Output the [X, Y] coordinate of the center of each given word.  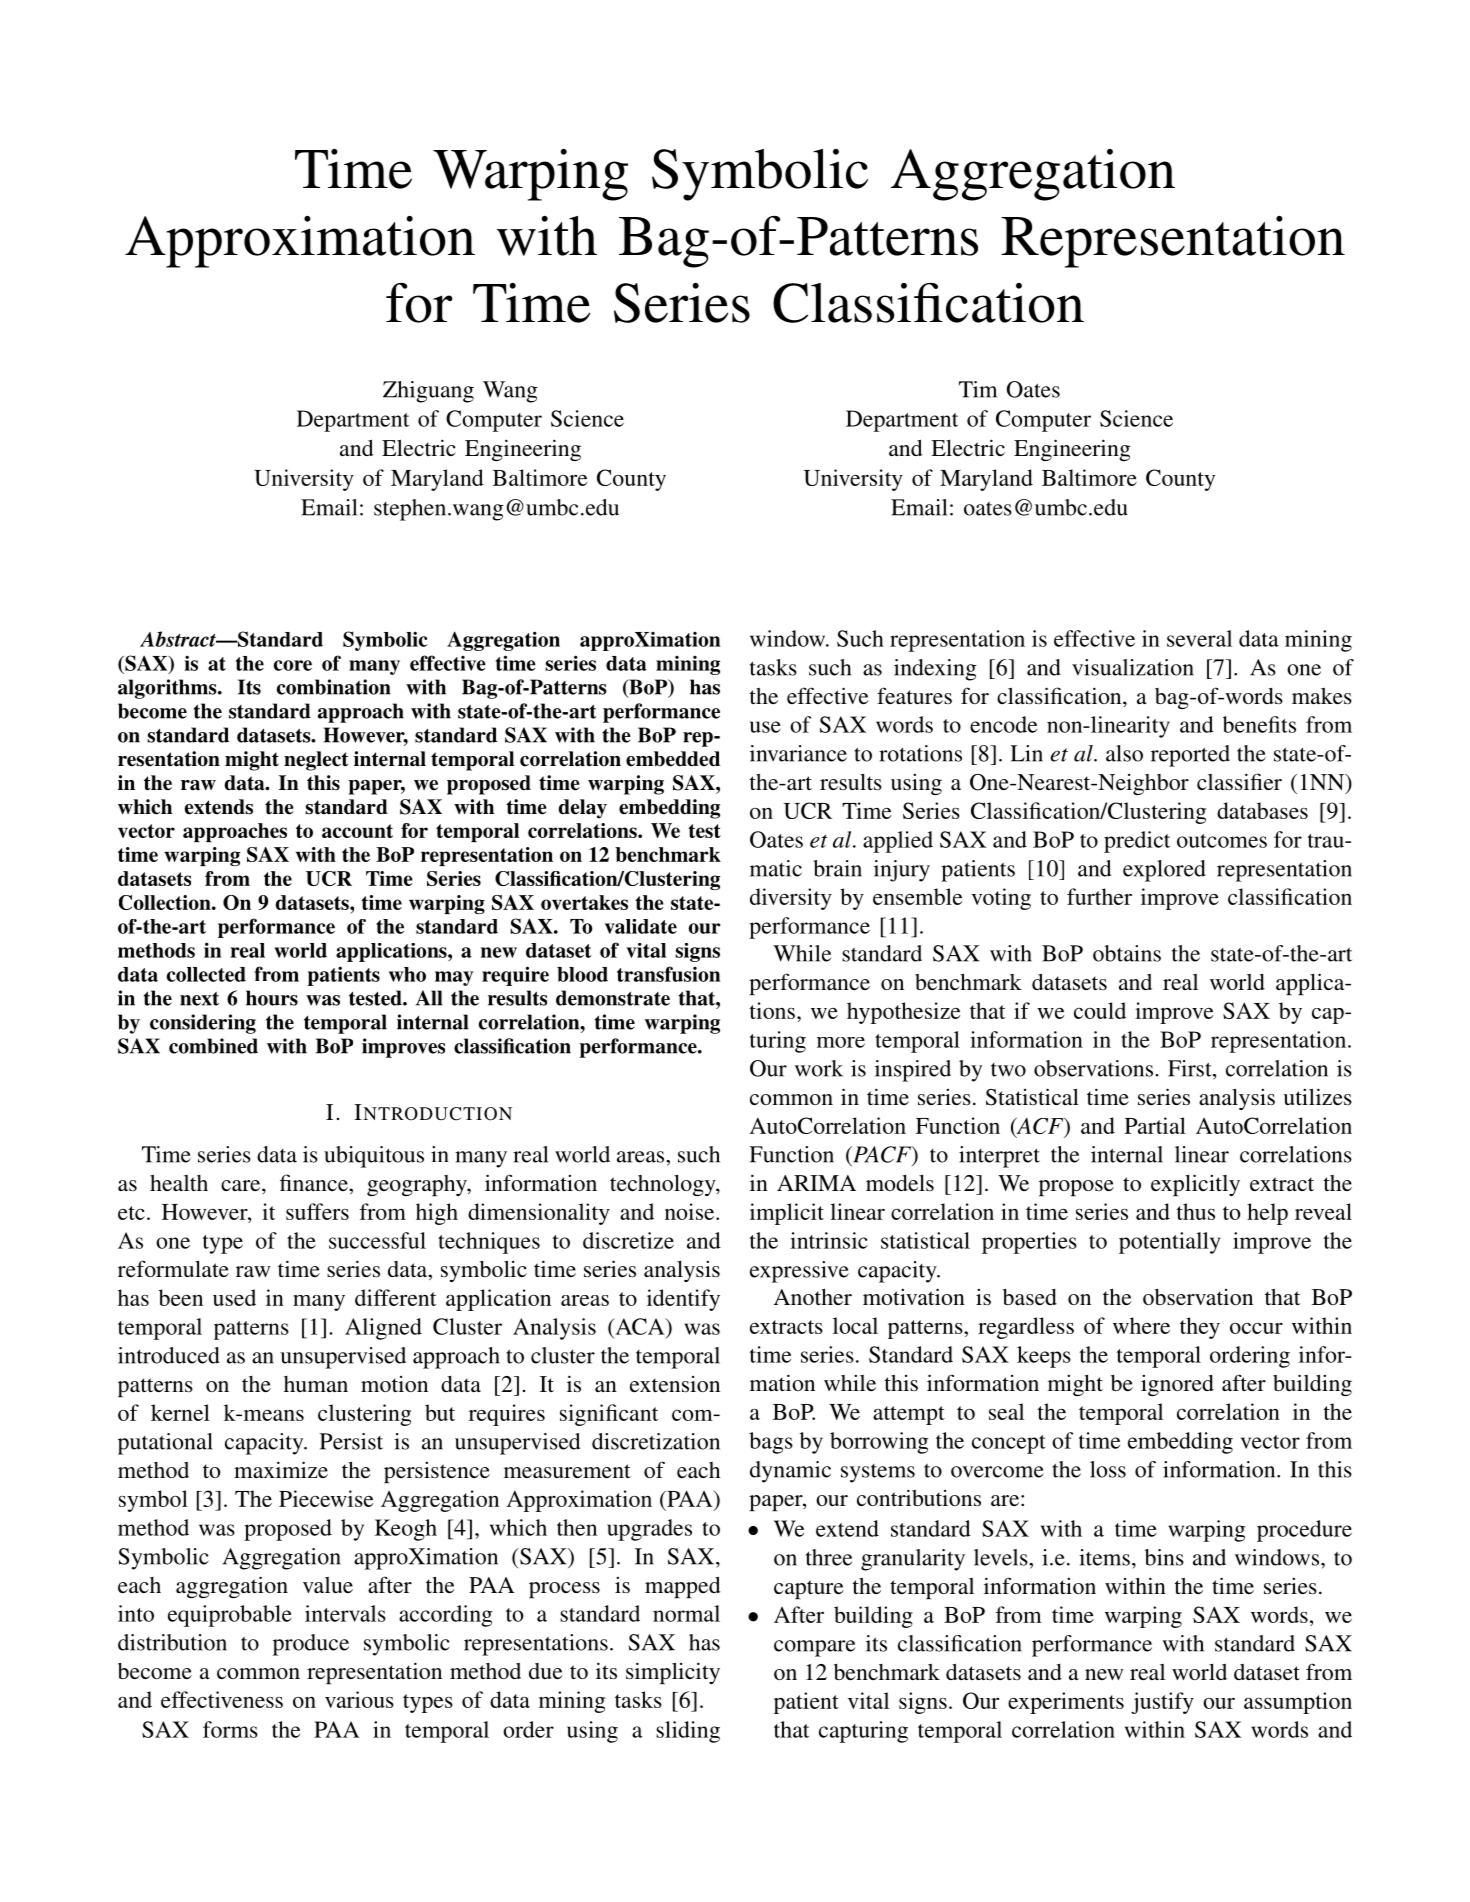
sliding [688, 1732]
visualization [1133, 667]
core [293, 665]
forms [230, 1729]
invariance [798, 753]
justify [1162, 1703]
